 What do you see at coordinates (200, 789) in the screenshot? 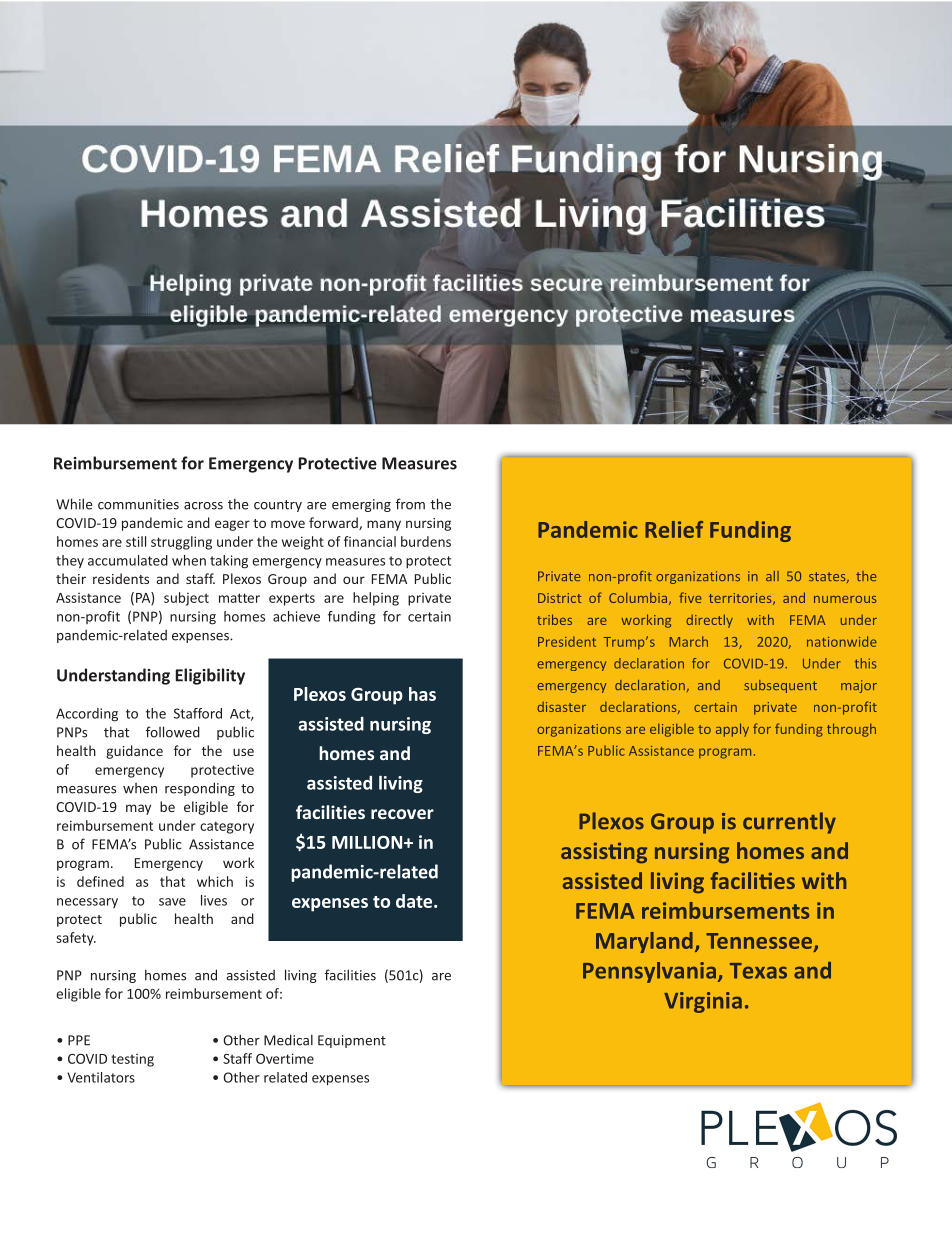
I see `responding` at bounding box center [200, 789].
